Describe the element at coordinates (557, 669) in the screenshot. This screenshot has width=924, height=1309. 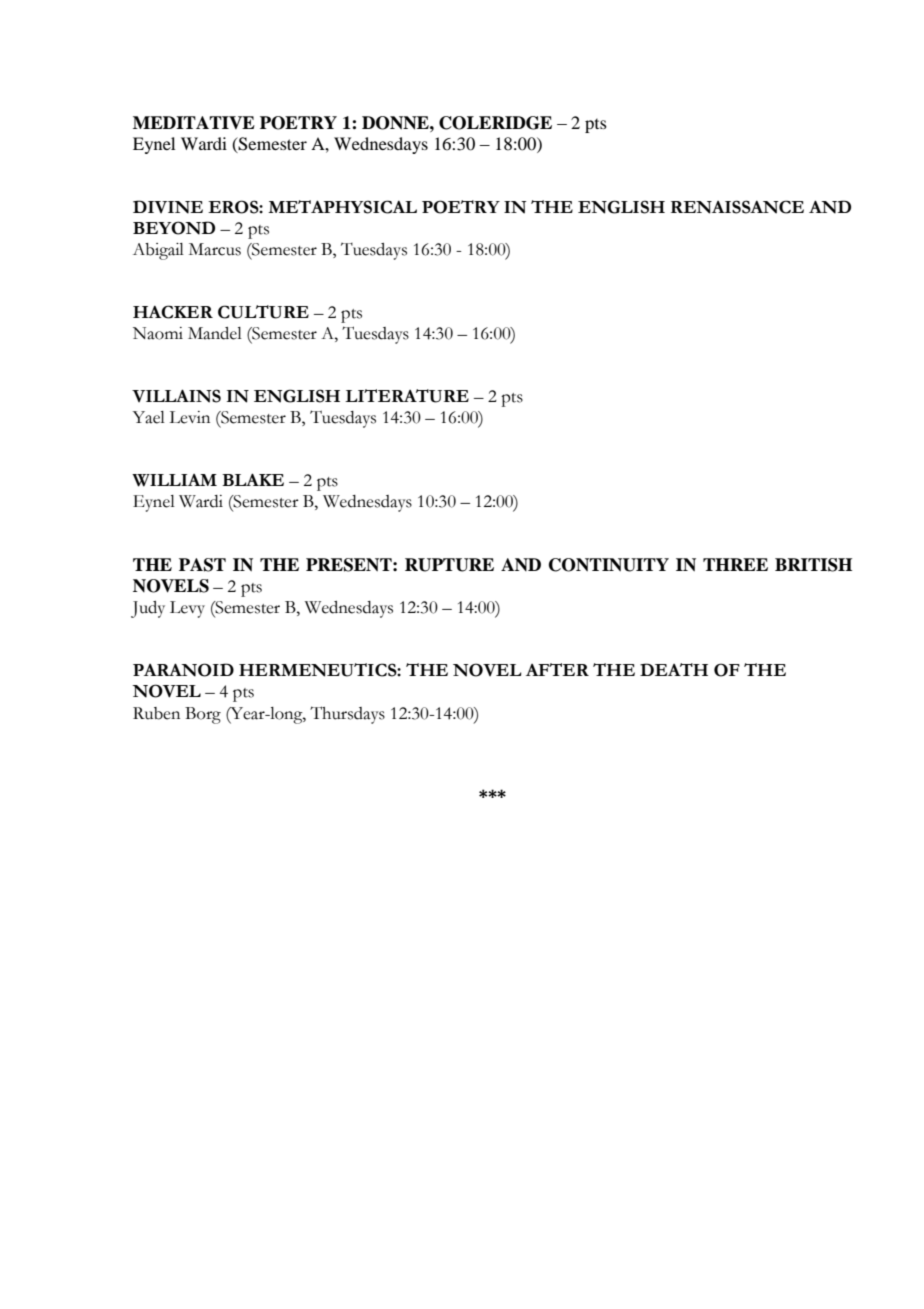
I see `AFTER` at that location.
